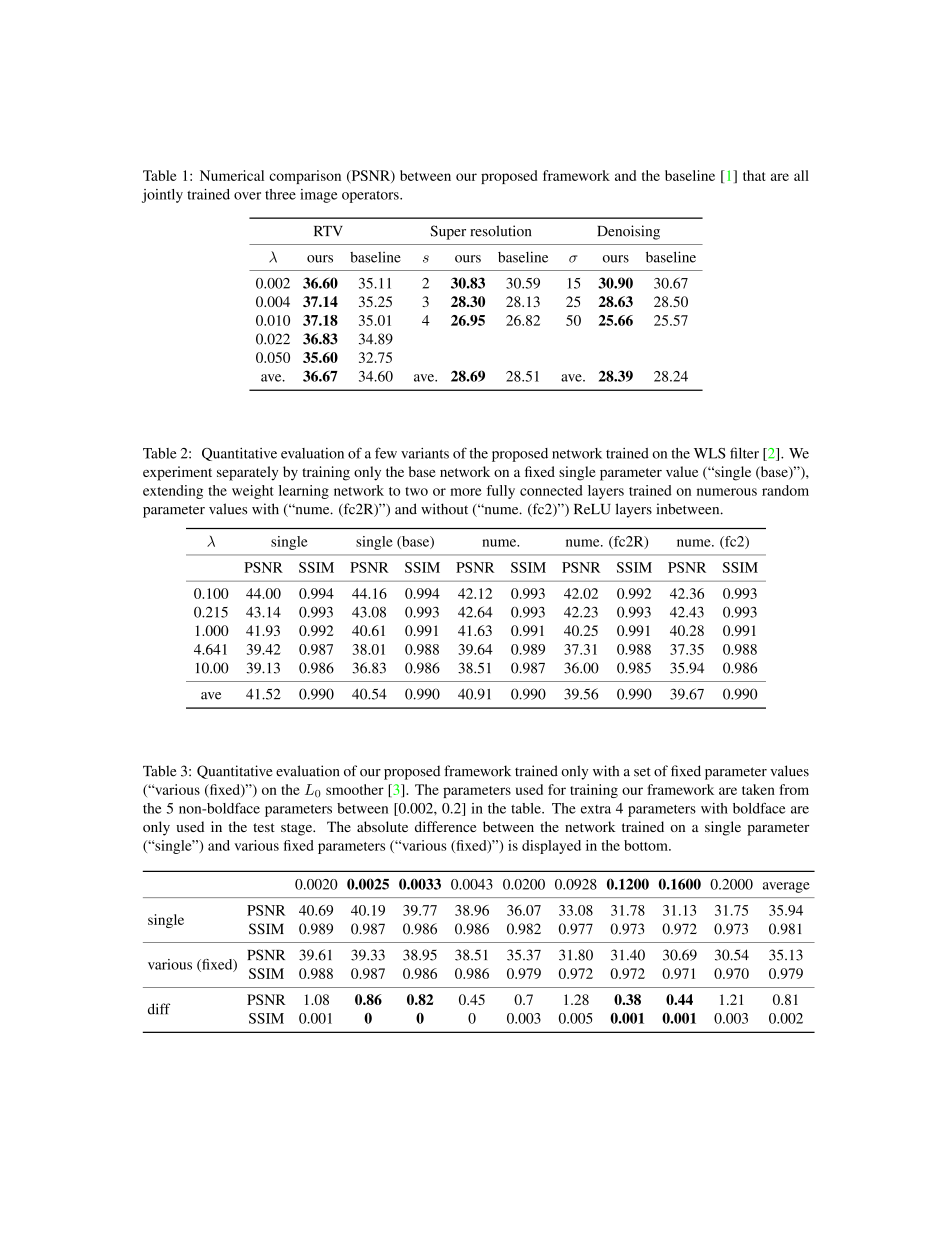 This screenshot has height=1233, width=952. Describe the element at coordinates (247, 473) in the screenshot. I see `separately` at that location.
